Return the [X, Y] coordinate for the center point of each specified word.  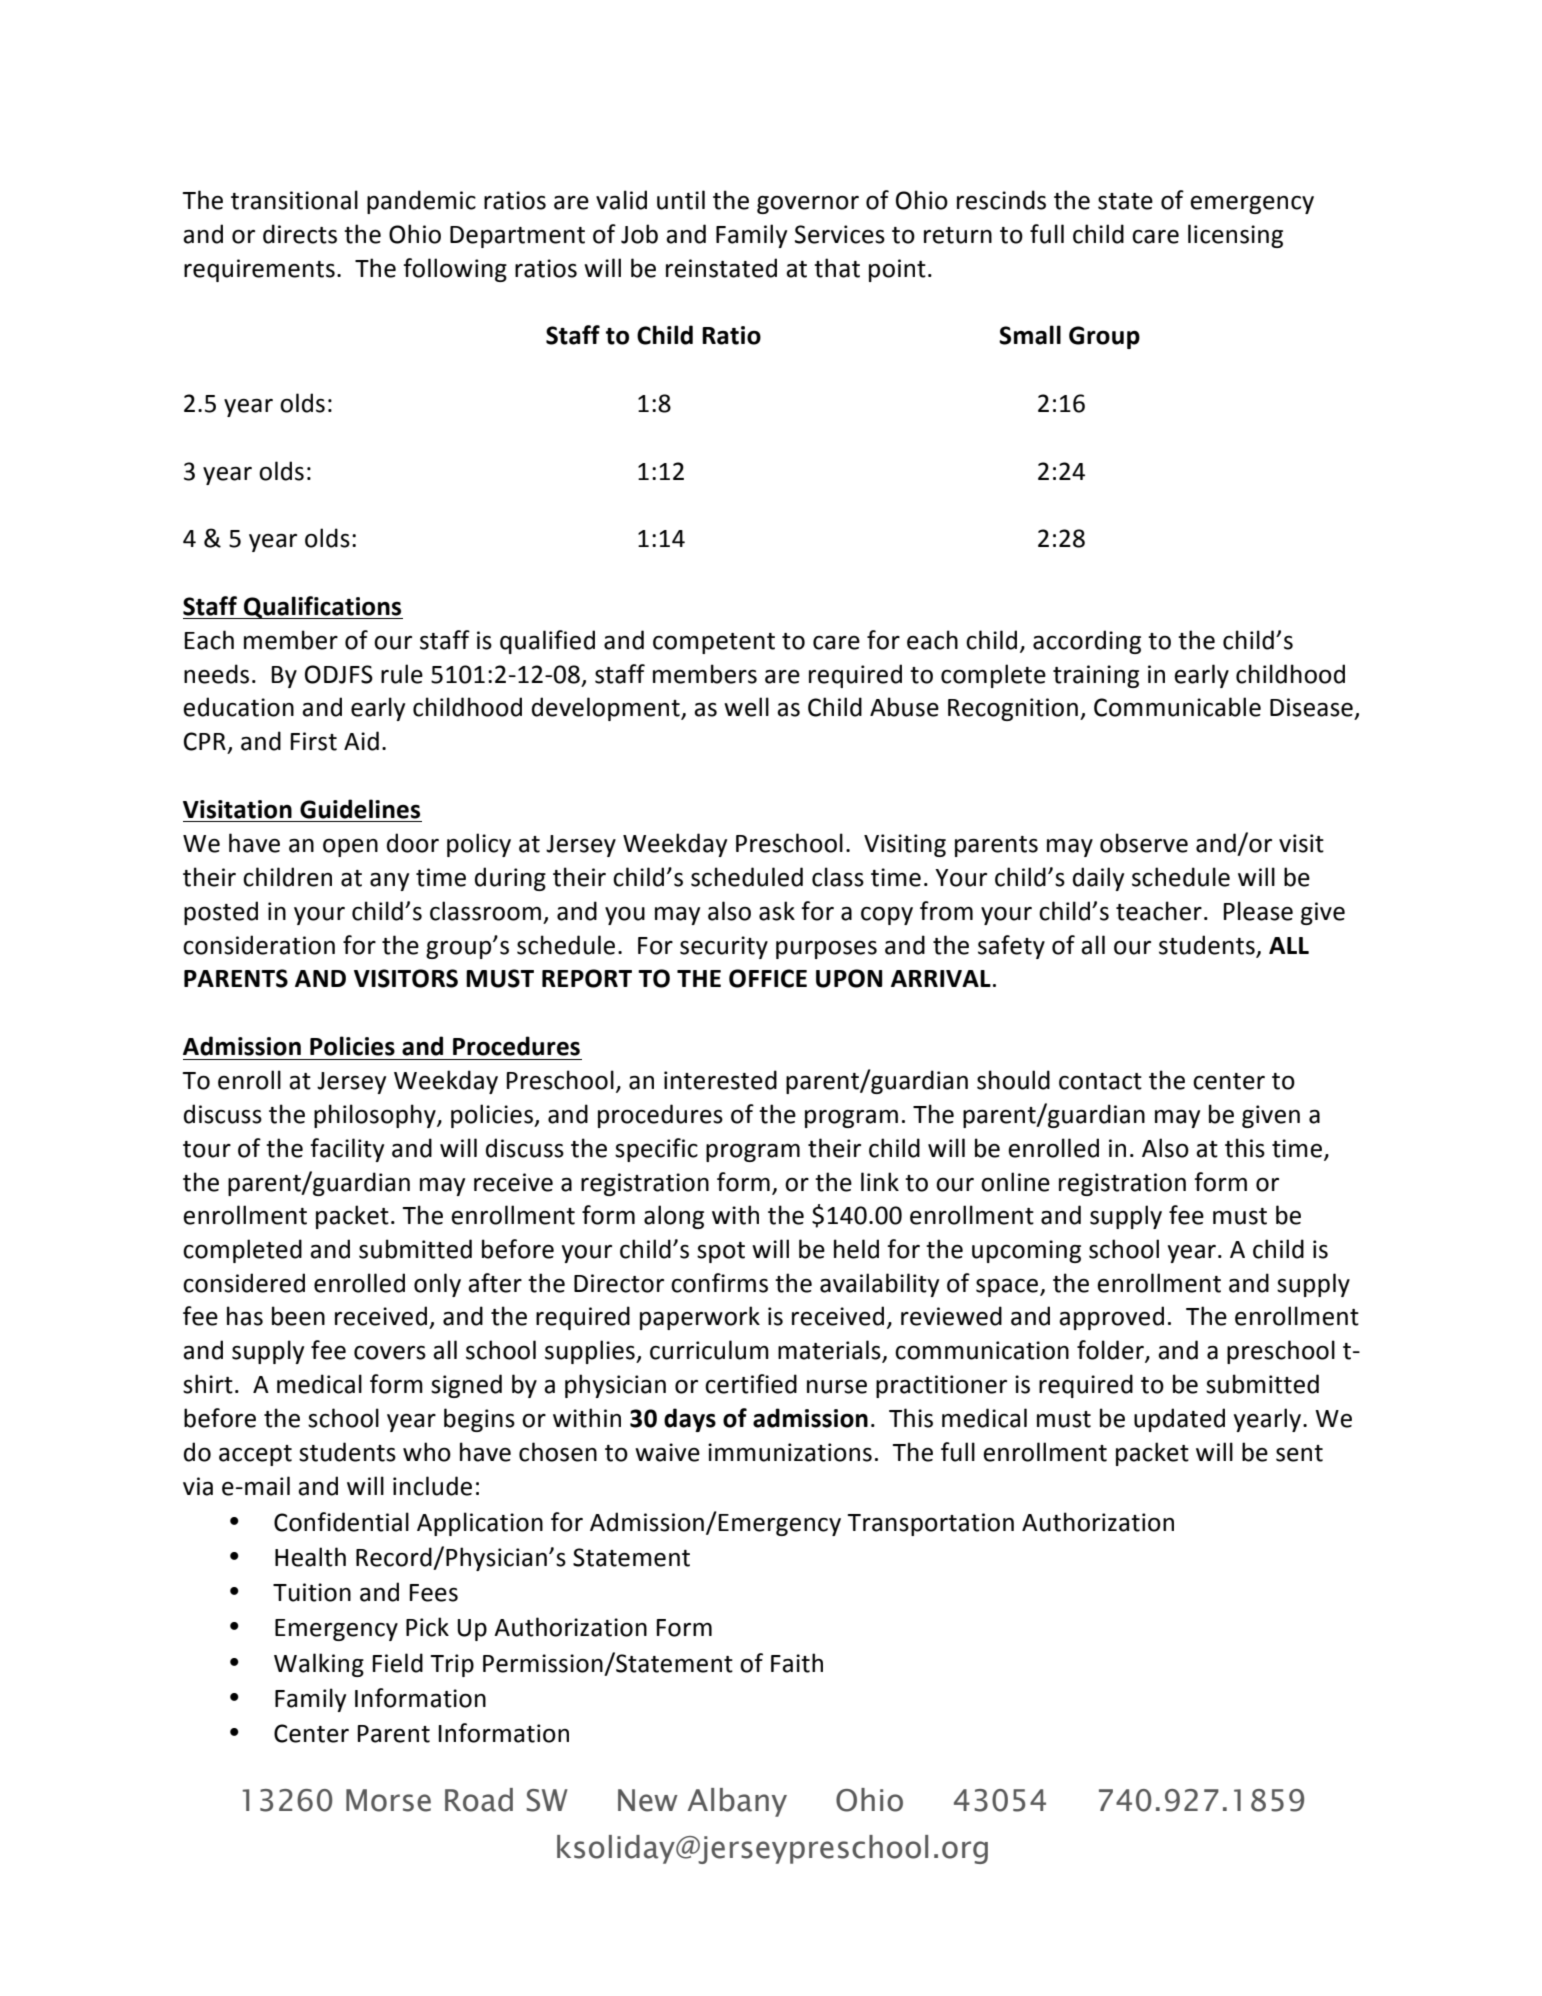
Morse [388, 1800]
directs [300, 234]
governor [808, 204]
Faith [797, 1663]
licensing [1235, 236]
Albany [737, 1802]
